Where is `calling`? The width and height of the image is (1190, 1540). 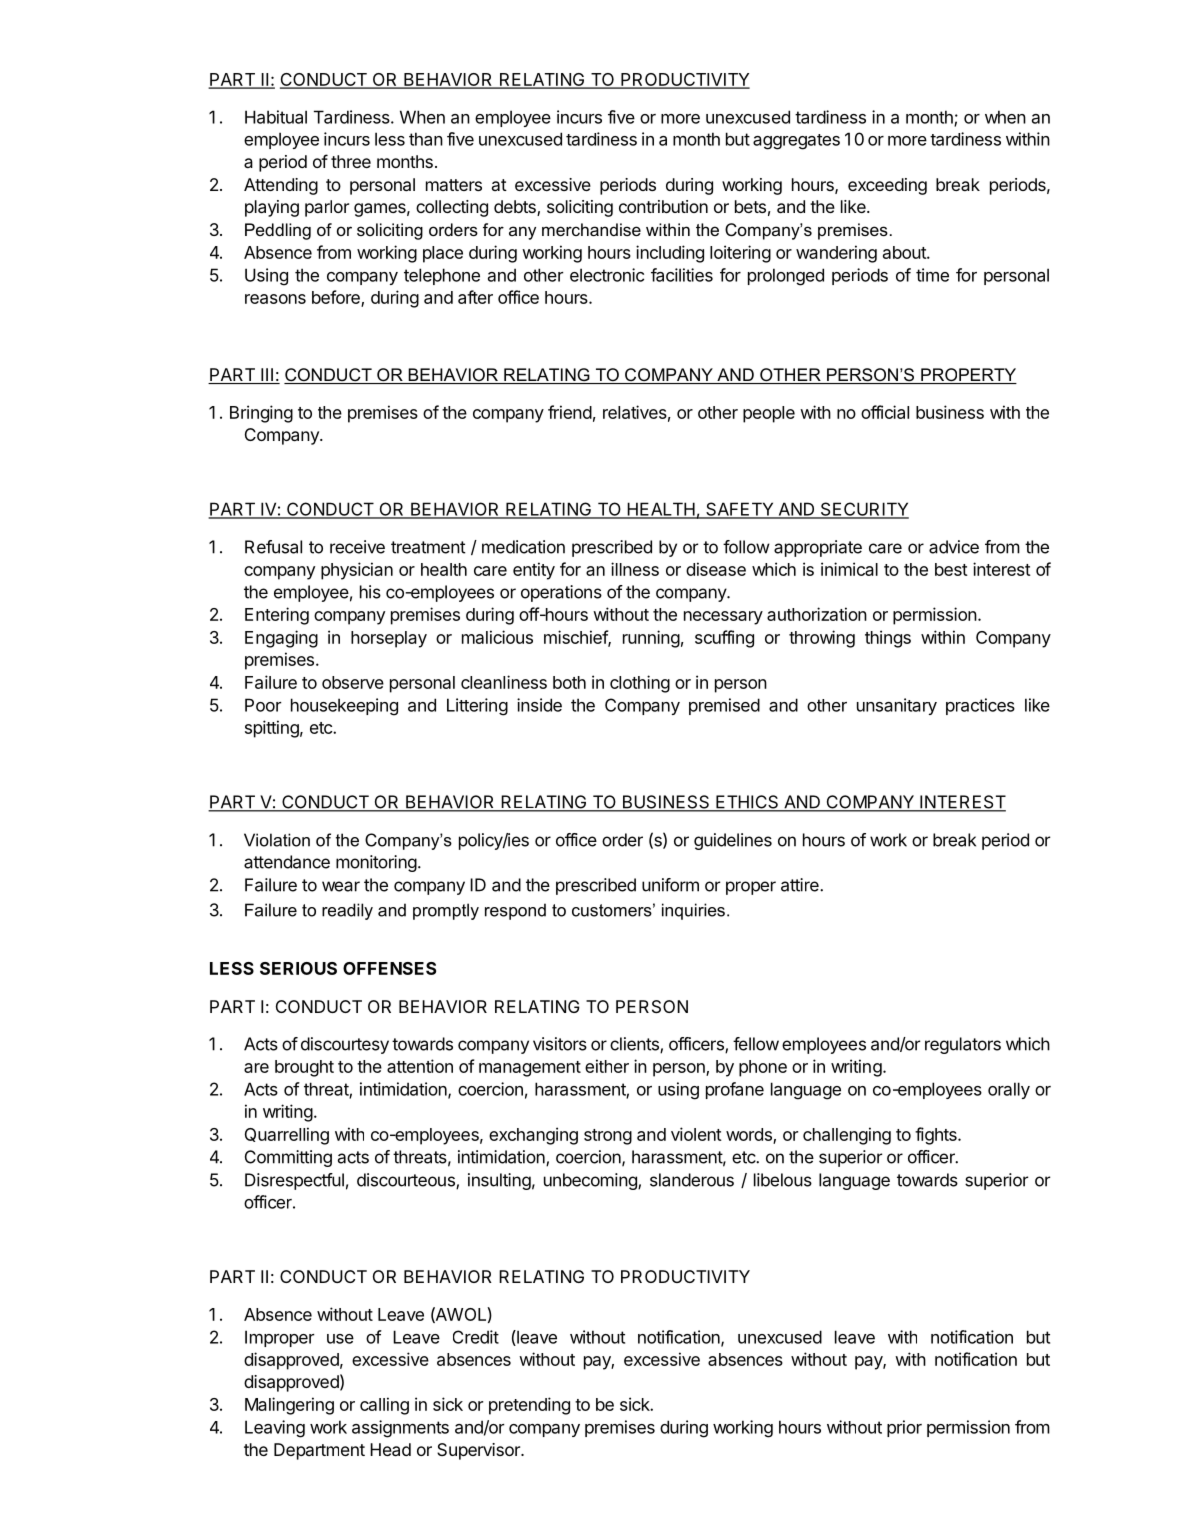
calling is located at coordinates (384, 1406).
